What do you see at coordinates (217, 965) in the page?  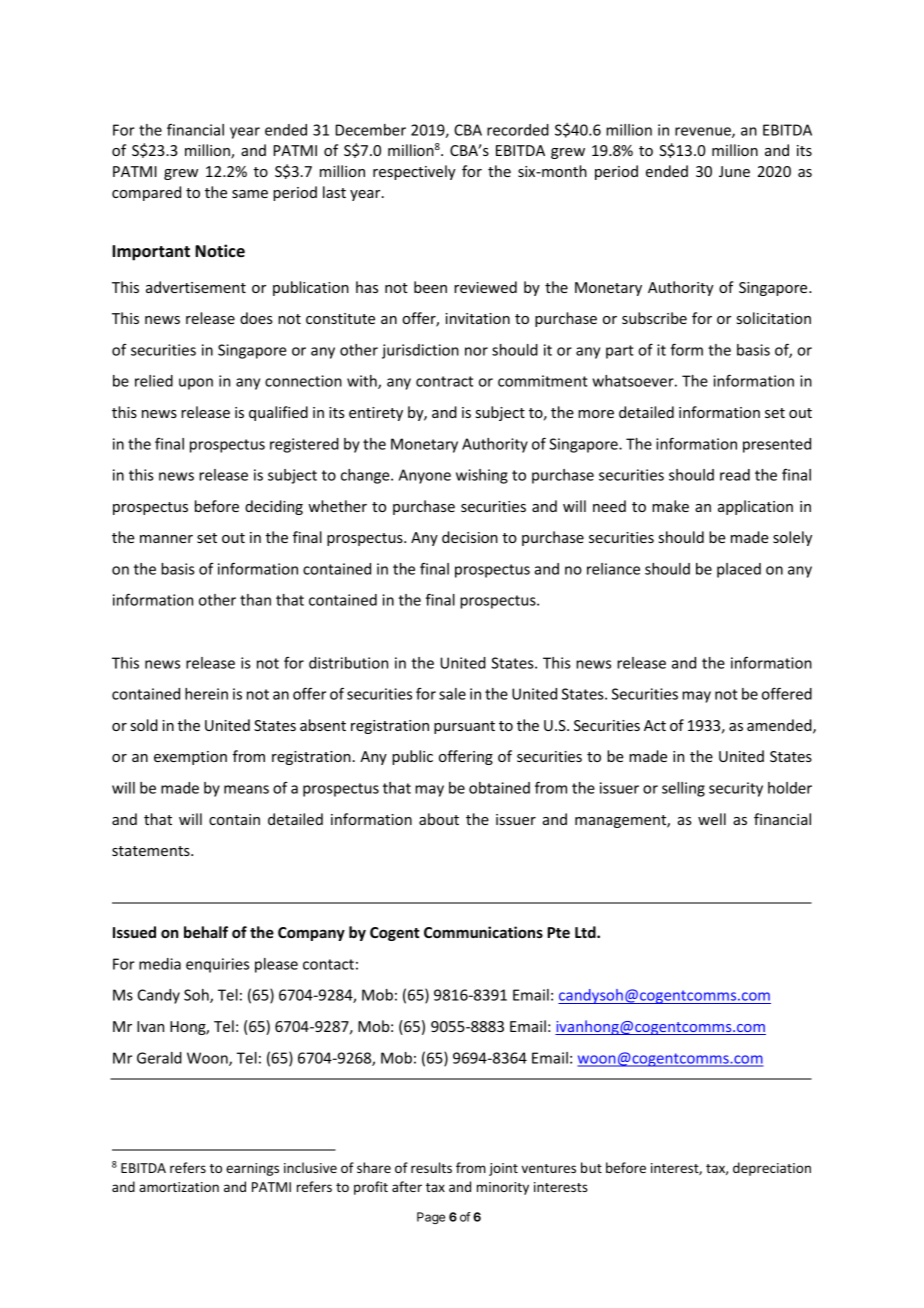 I see `enquiries` at bounding box center [217, 965].
